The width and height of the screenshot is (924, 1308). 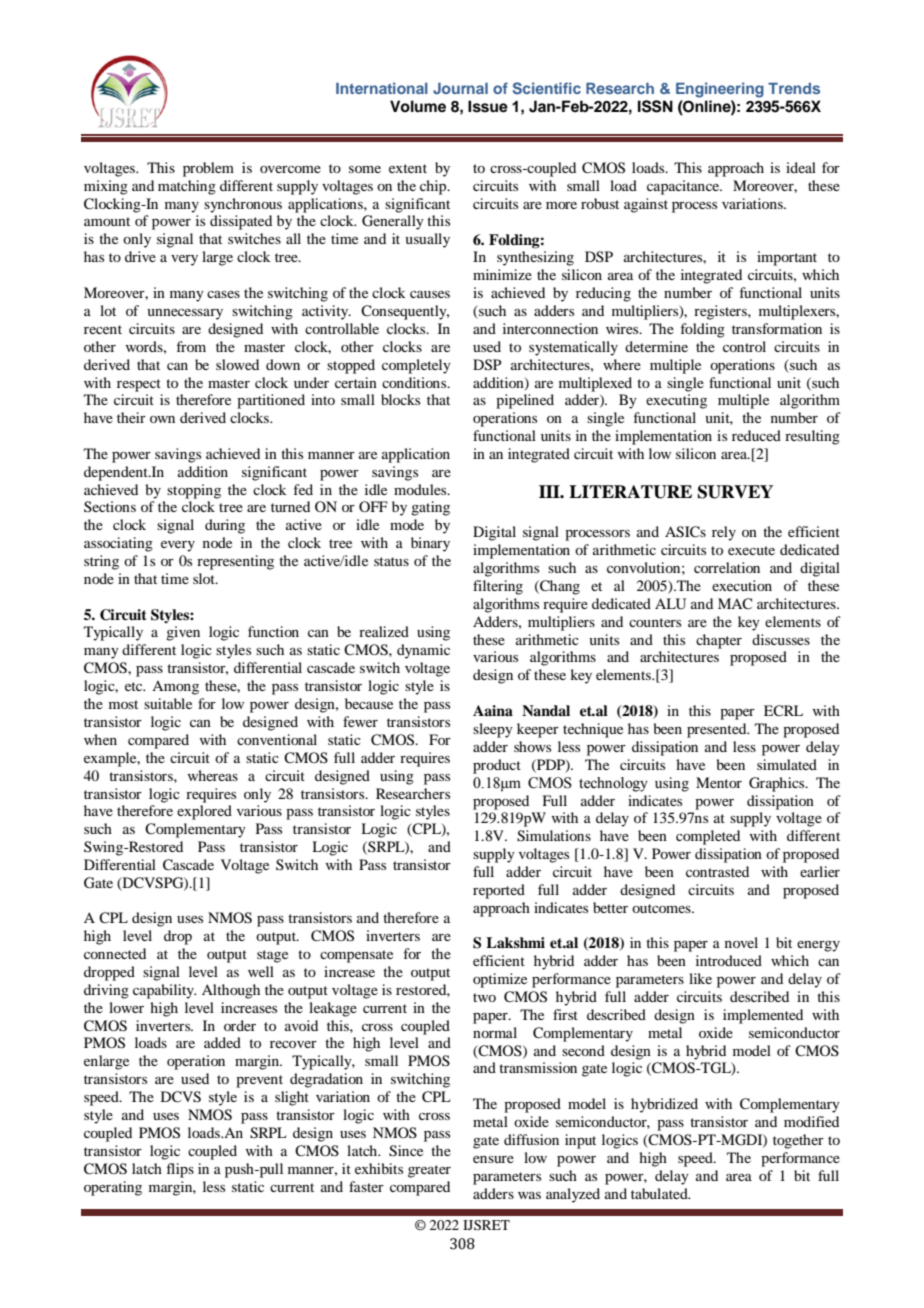 I want to click on Issue, so click(x=488, y=106).
